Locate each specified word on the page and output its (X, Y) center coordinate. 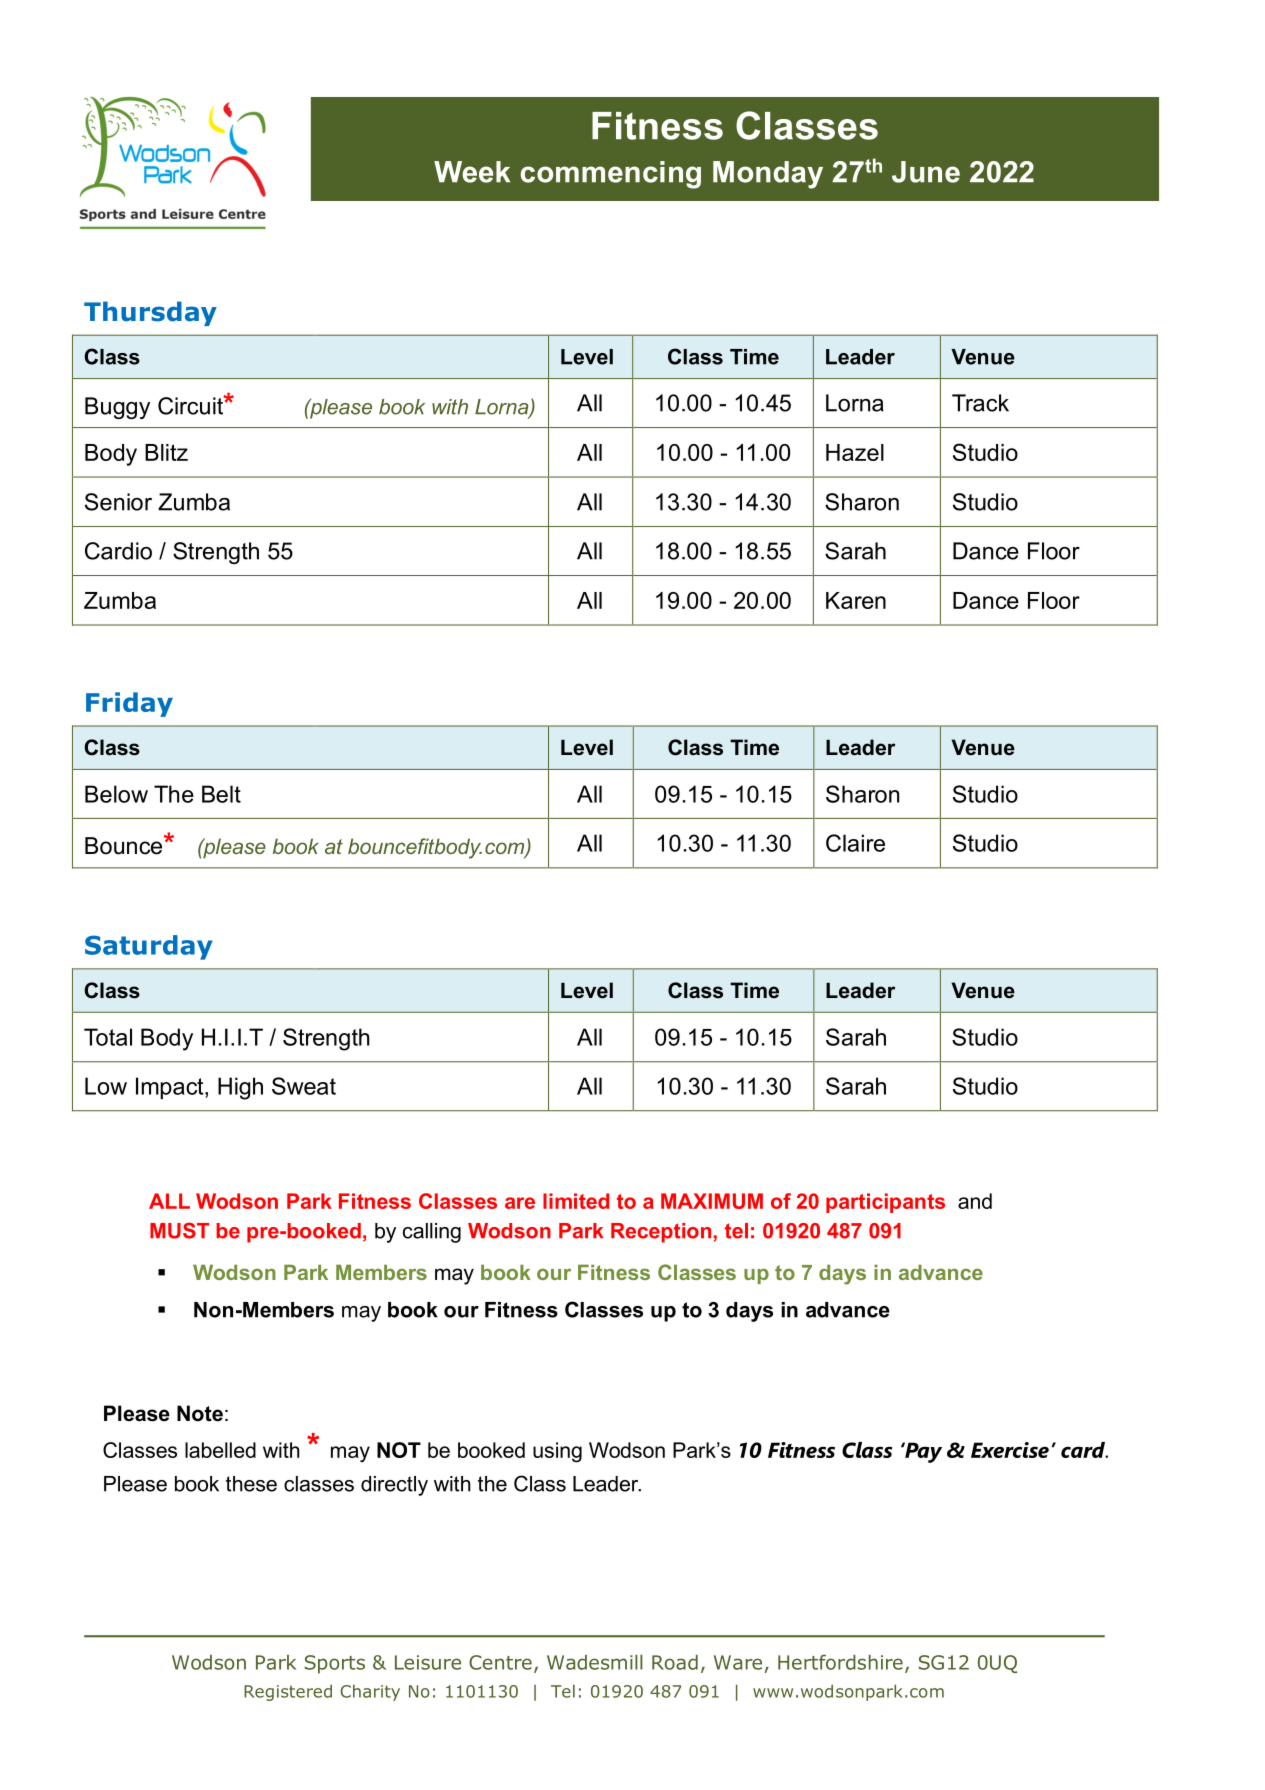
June (926, 172)
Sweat (304, 1086)
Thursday (150, 313)
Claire (855, 843)
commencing (611, 175)
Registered (288, 1692)
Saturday (149, 947)
